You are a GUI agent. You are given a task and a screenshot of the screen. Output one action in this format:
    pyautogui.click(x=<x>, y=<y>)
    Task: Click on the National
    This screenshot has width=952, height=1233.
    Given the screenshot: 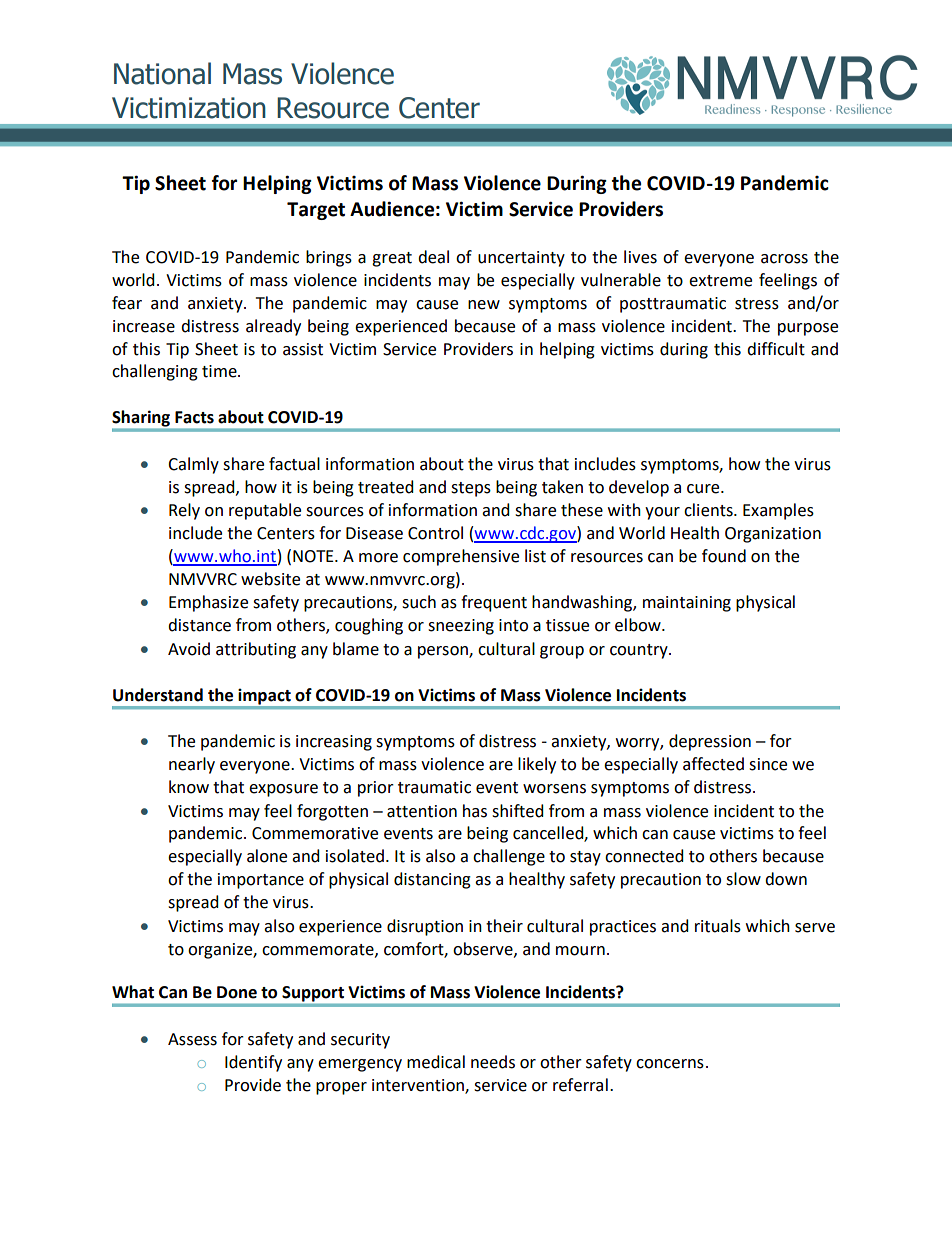 What is the action you would take?
    pyautogui.click(x=162, y=73)
